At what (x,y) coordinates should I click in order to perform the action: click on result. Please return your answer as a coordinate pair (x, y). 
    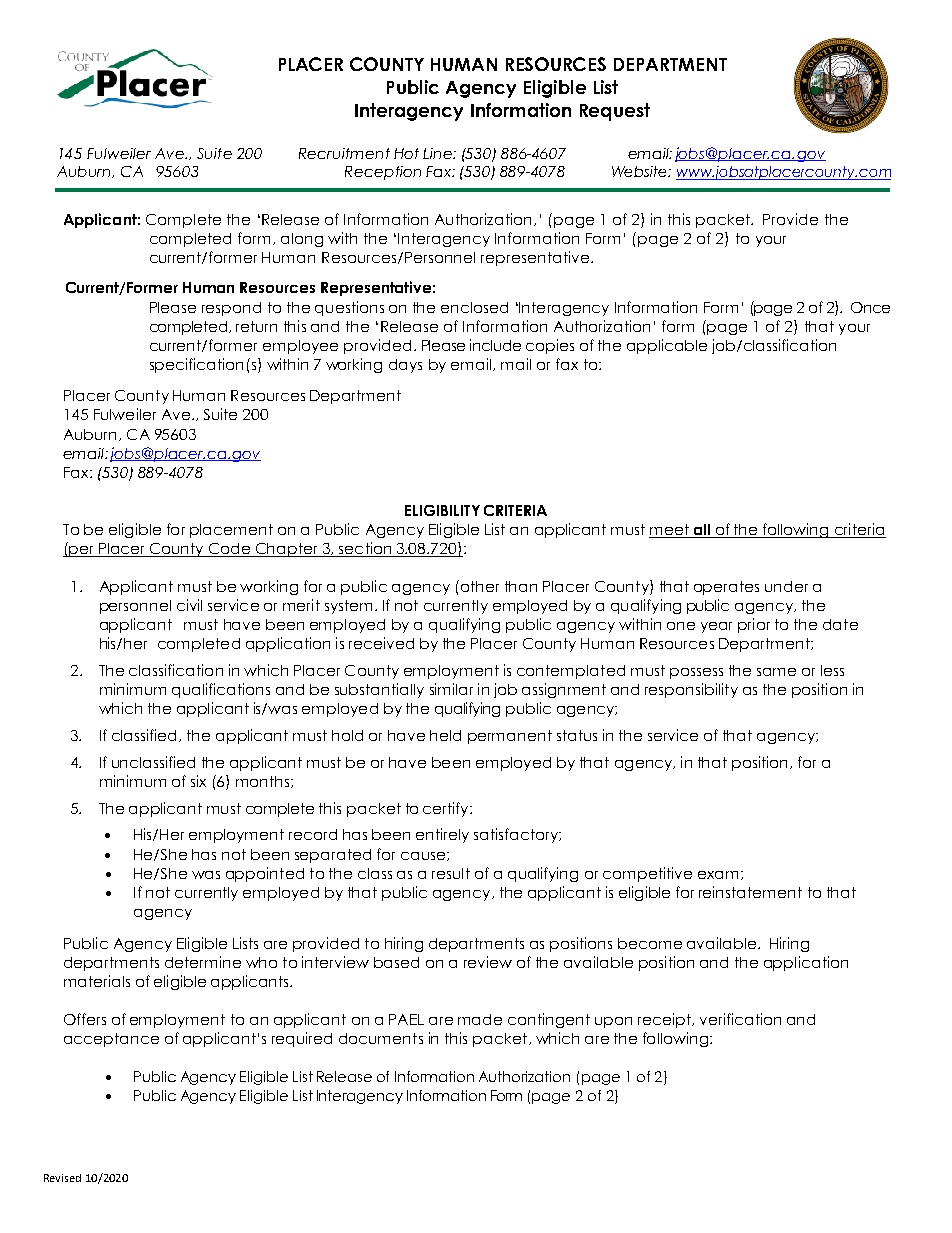
    Looking at the image, I should click on (451, 873).
